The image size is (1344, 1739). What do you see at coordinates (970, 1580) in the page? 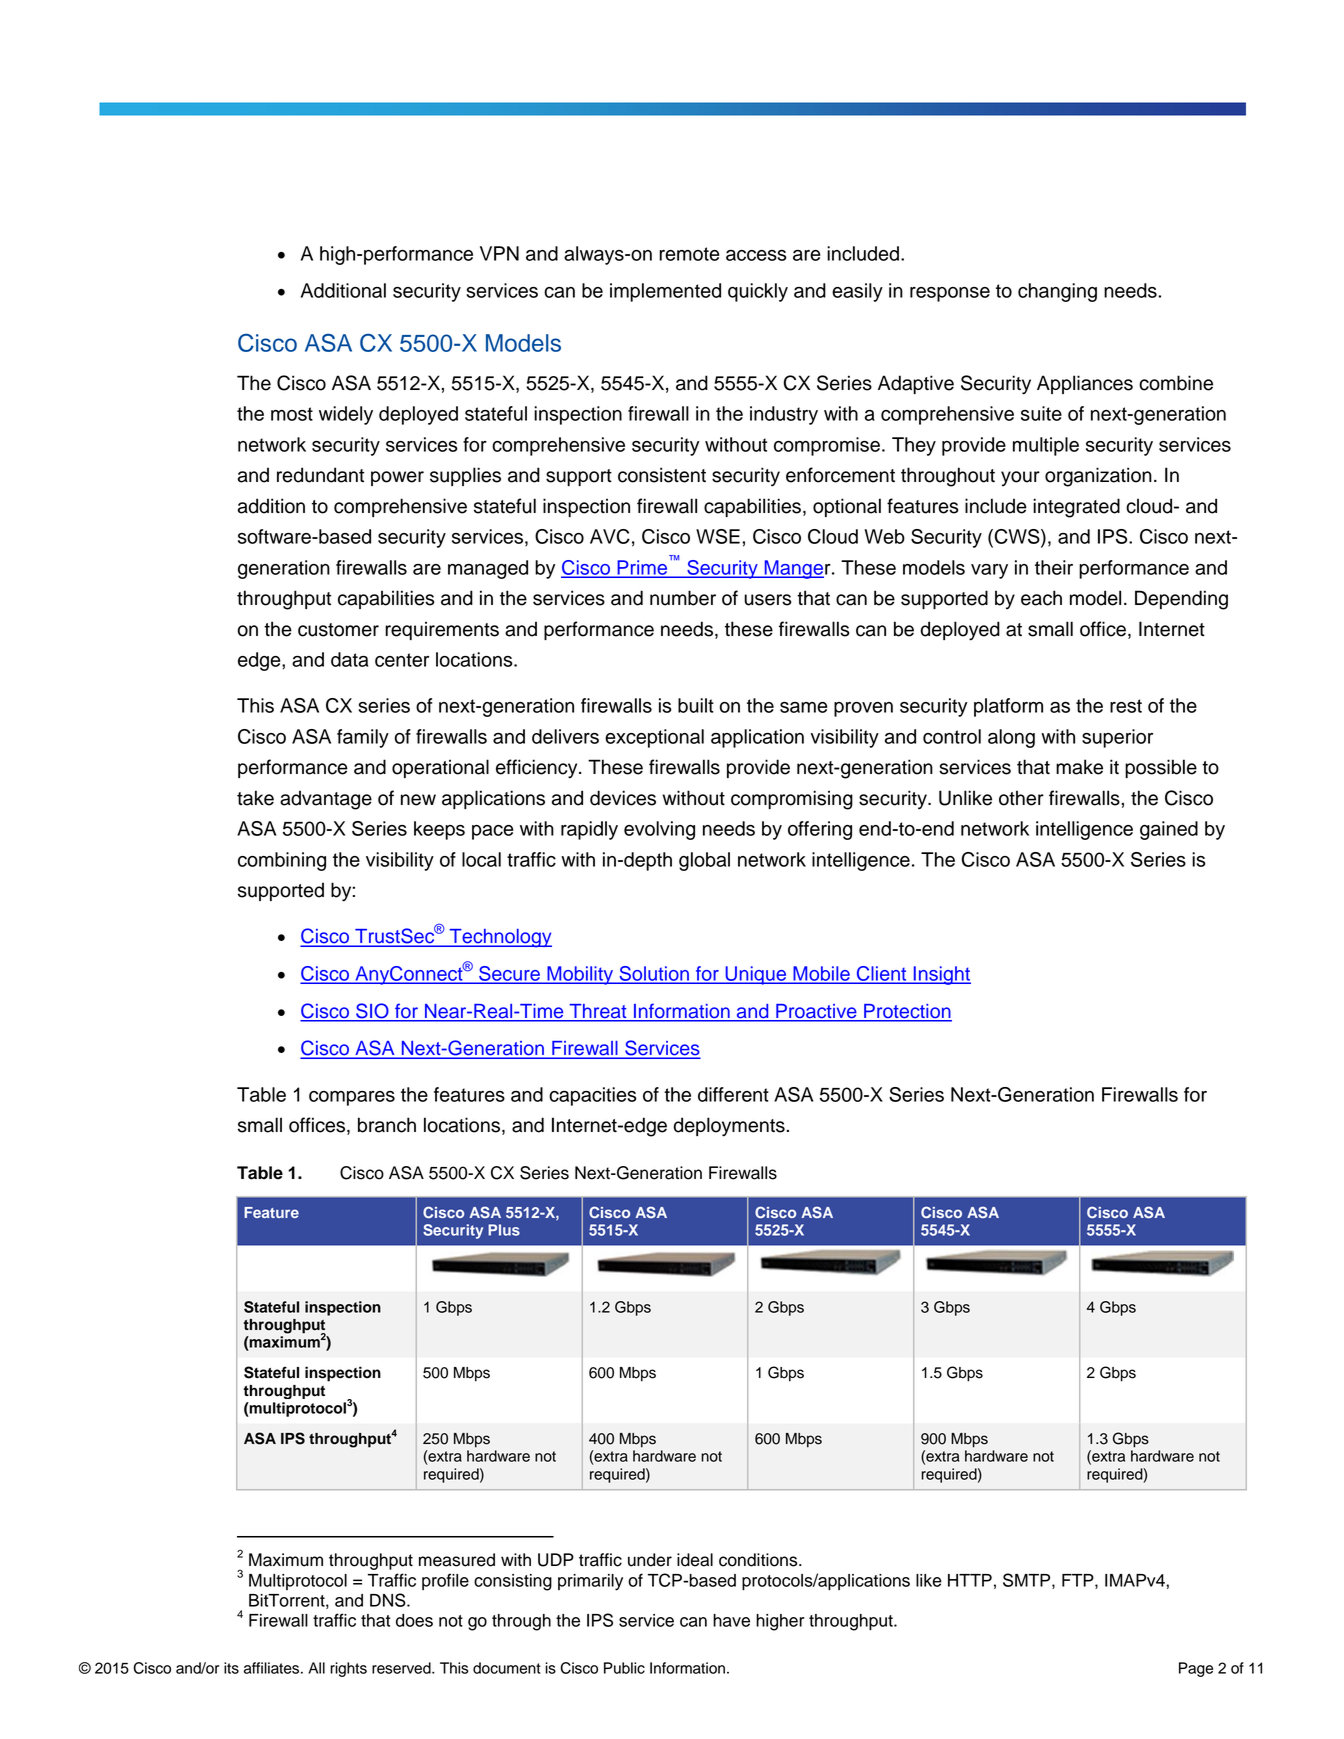
I see `HTTP` at bounding box center [970, 1580].
